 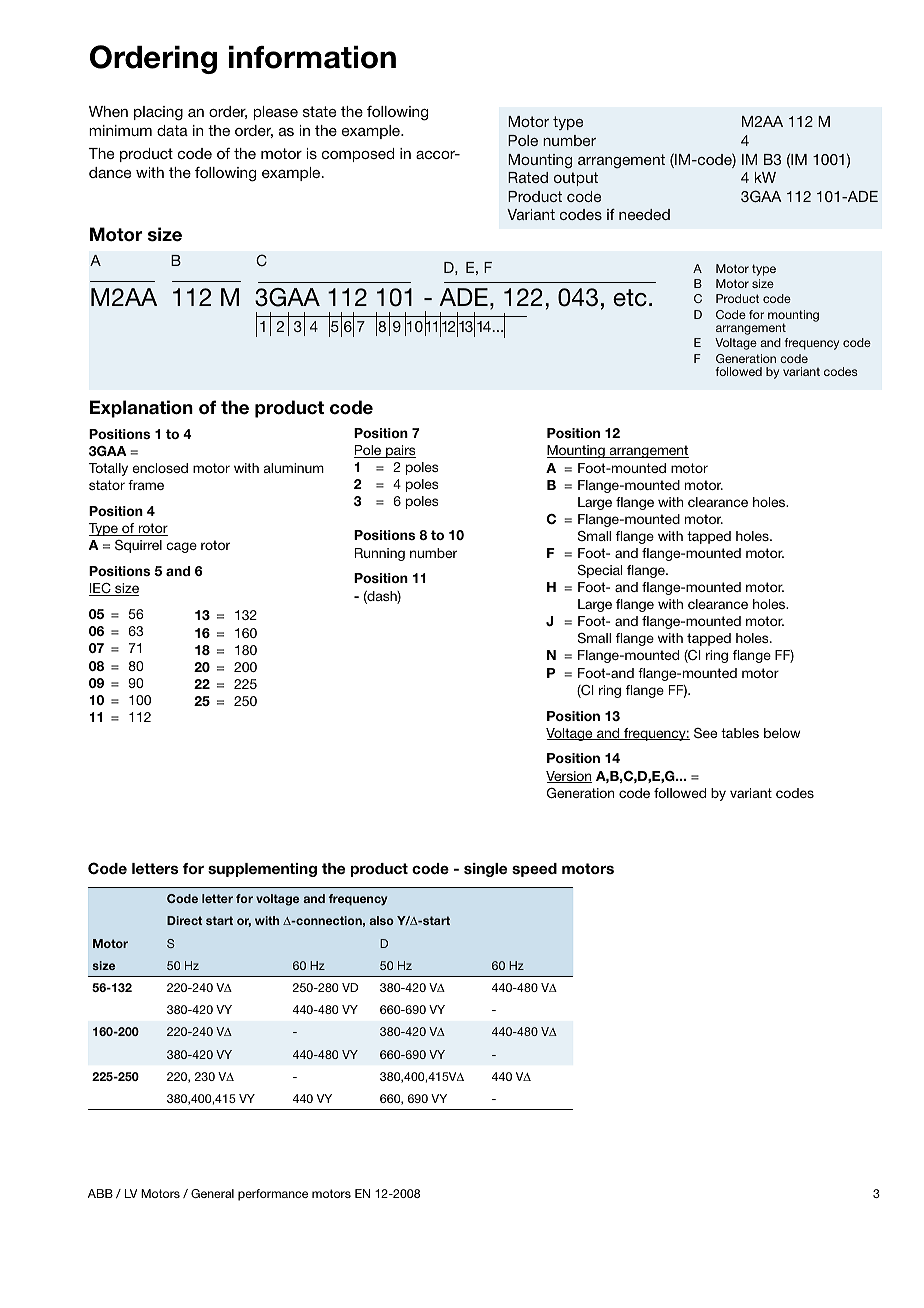 What do you see at coordinates (380, 554) in the page?
I see `Running` at bounding box center [380, 554].
